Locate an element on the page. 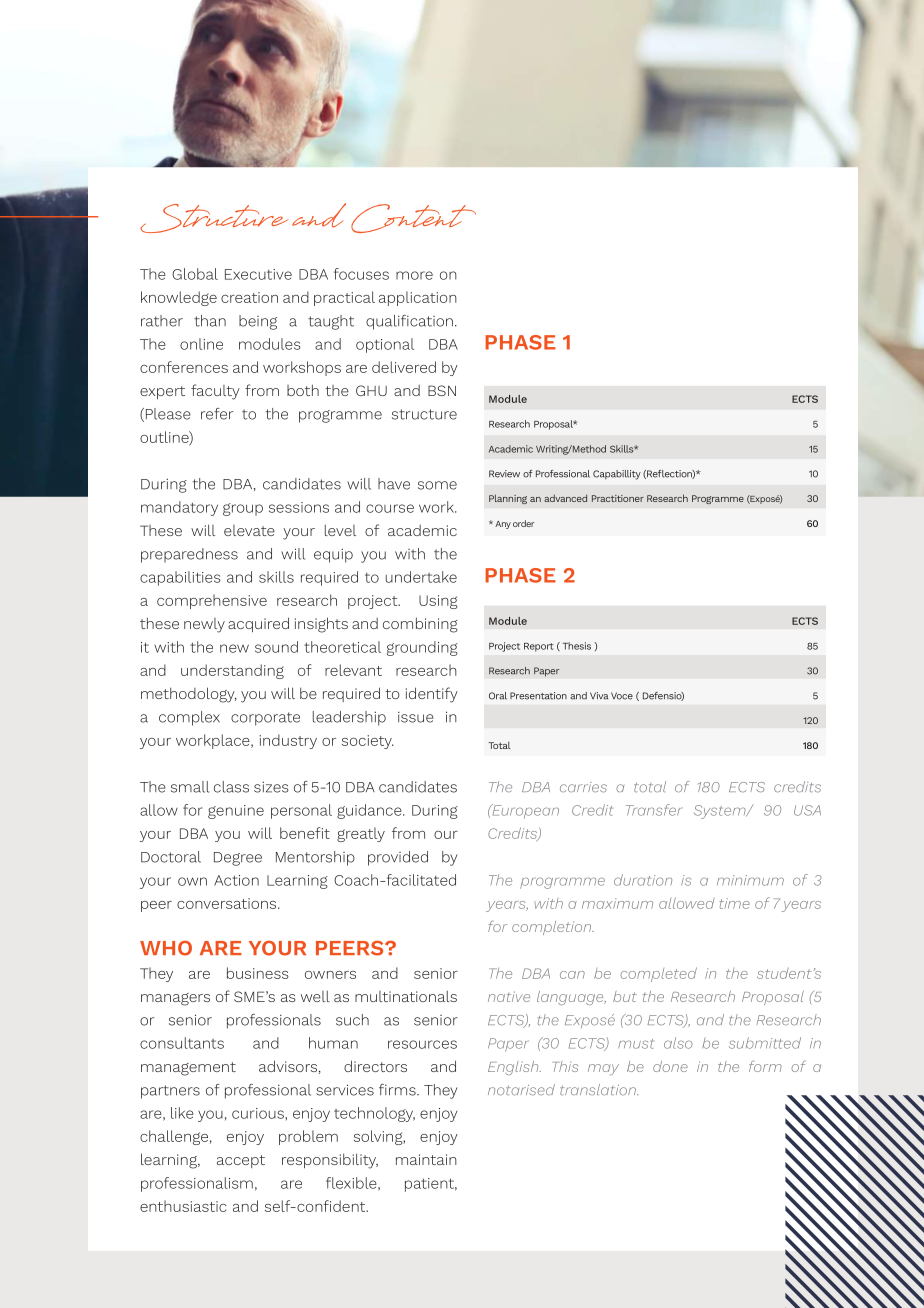  creation is located at coordinates (249, 297).
